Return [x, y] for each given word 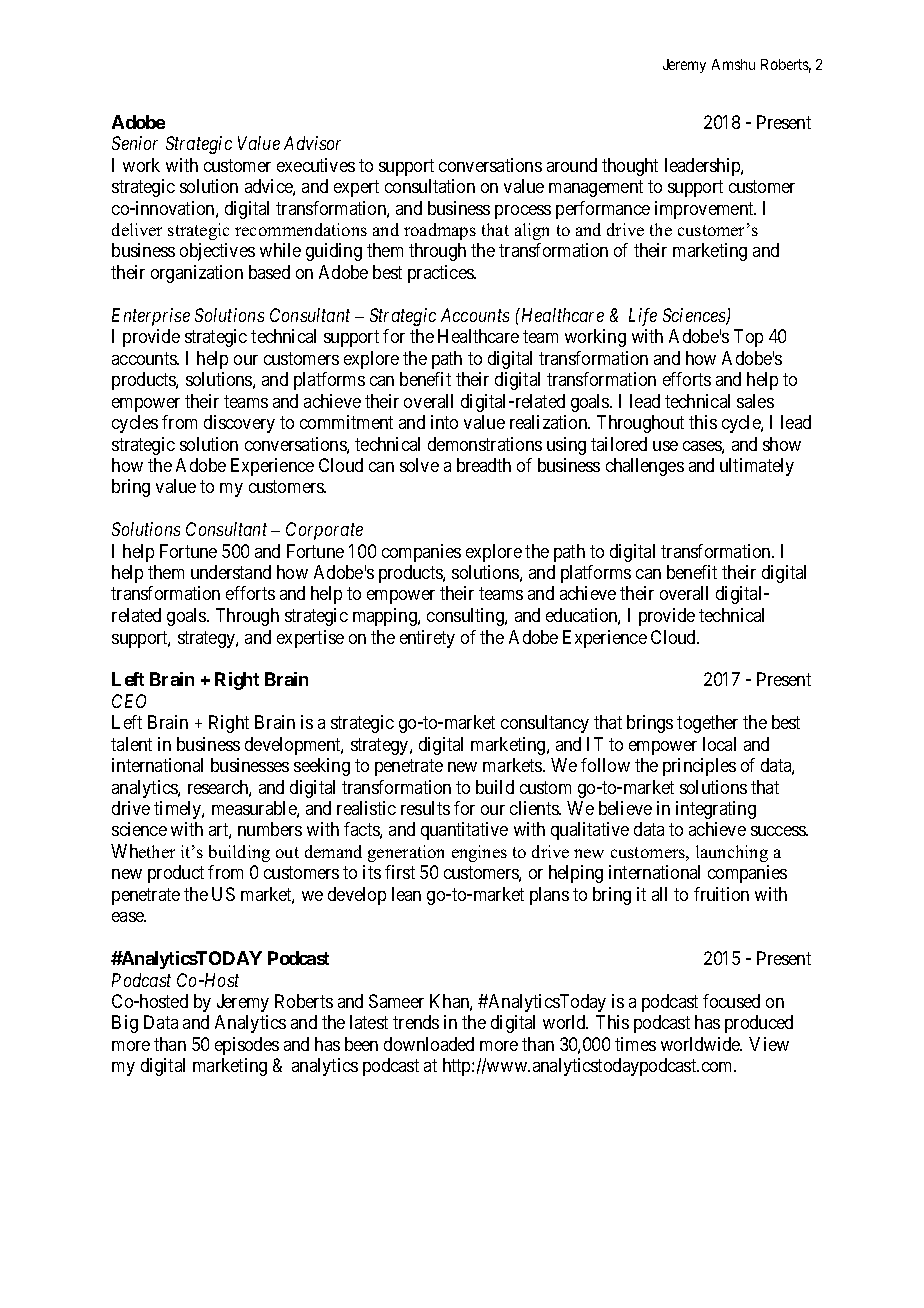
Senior [135, 143]
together [707, 724]
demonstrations [485, 444]
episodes [247, 1046]
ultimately [757, 467]
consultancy [545, 724]
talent [131, 744]
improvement [705, 210]
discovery [239, 424]
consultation [430, 186]
